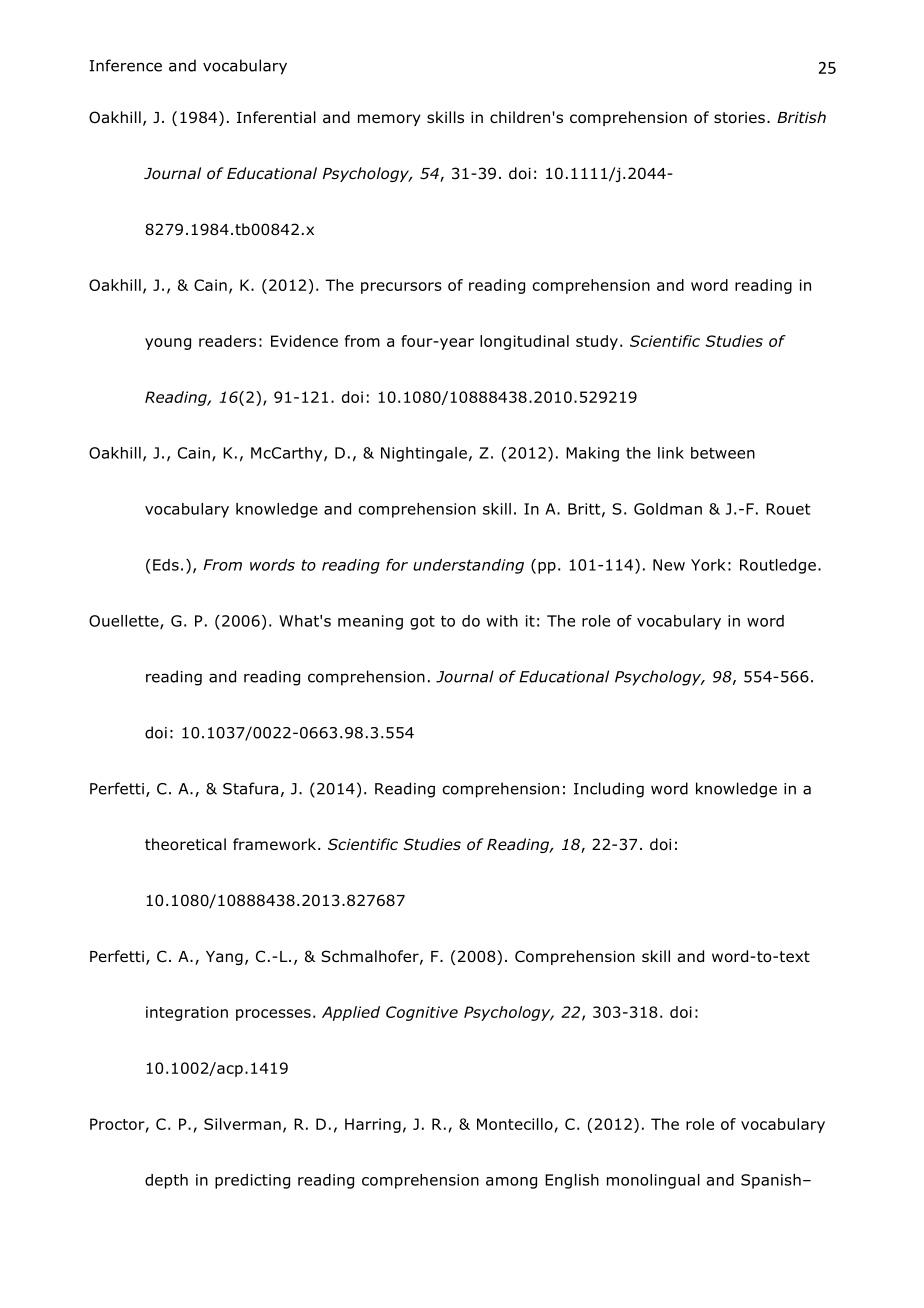 This page has width=924, height=1308. What do you see at coordinates (276, 117) in the page?
I see `Inferential` at bounding box center [276, 117].
